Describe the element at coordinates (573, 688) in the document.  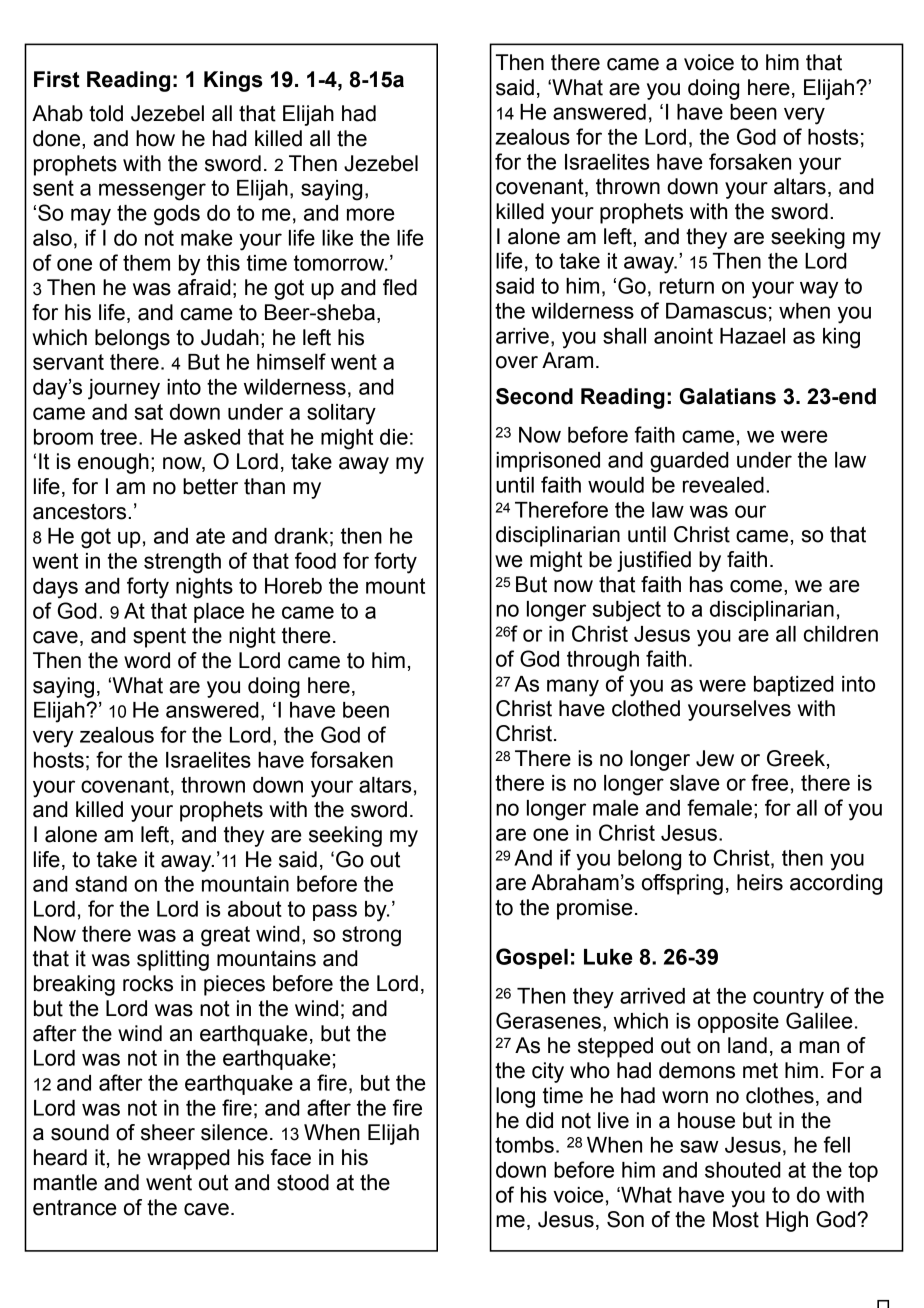
I see `many` at that location.
